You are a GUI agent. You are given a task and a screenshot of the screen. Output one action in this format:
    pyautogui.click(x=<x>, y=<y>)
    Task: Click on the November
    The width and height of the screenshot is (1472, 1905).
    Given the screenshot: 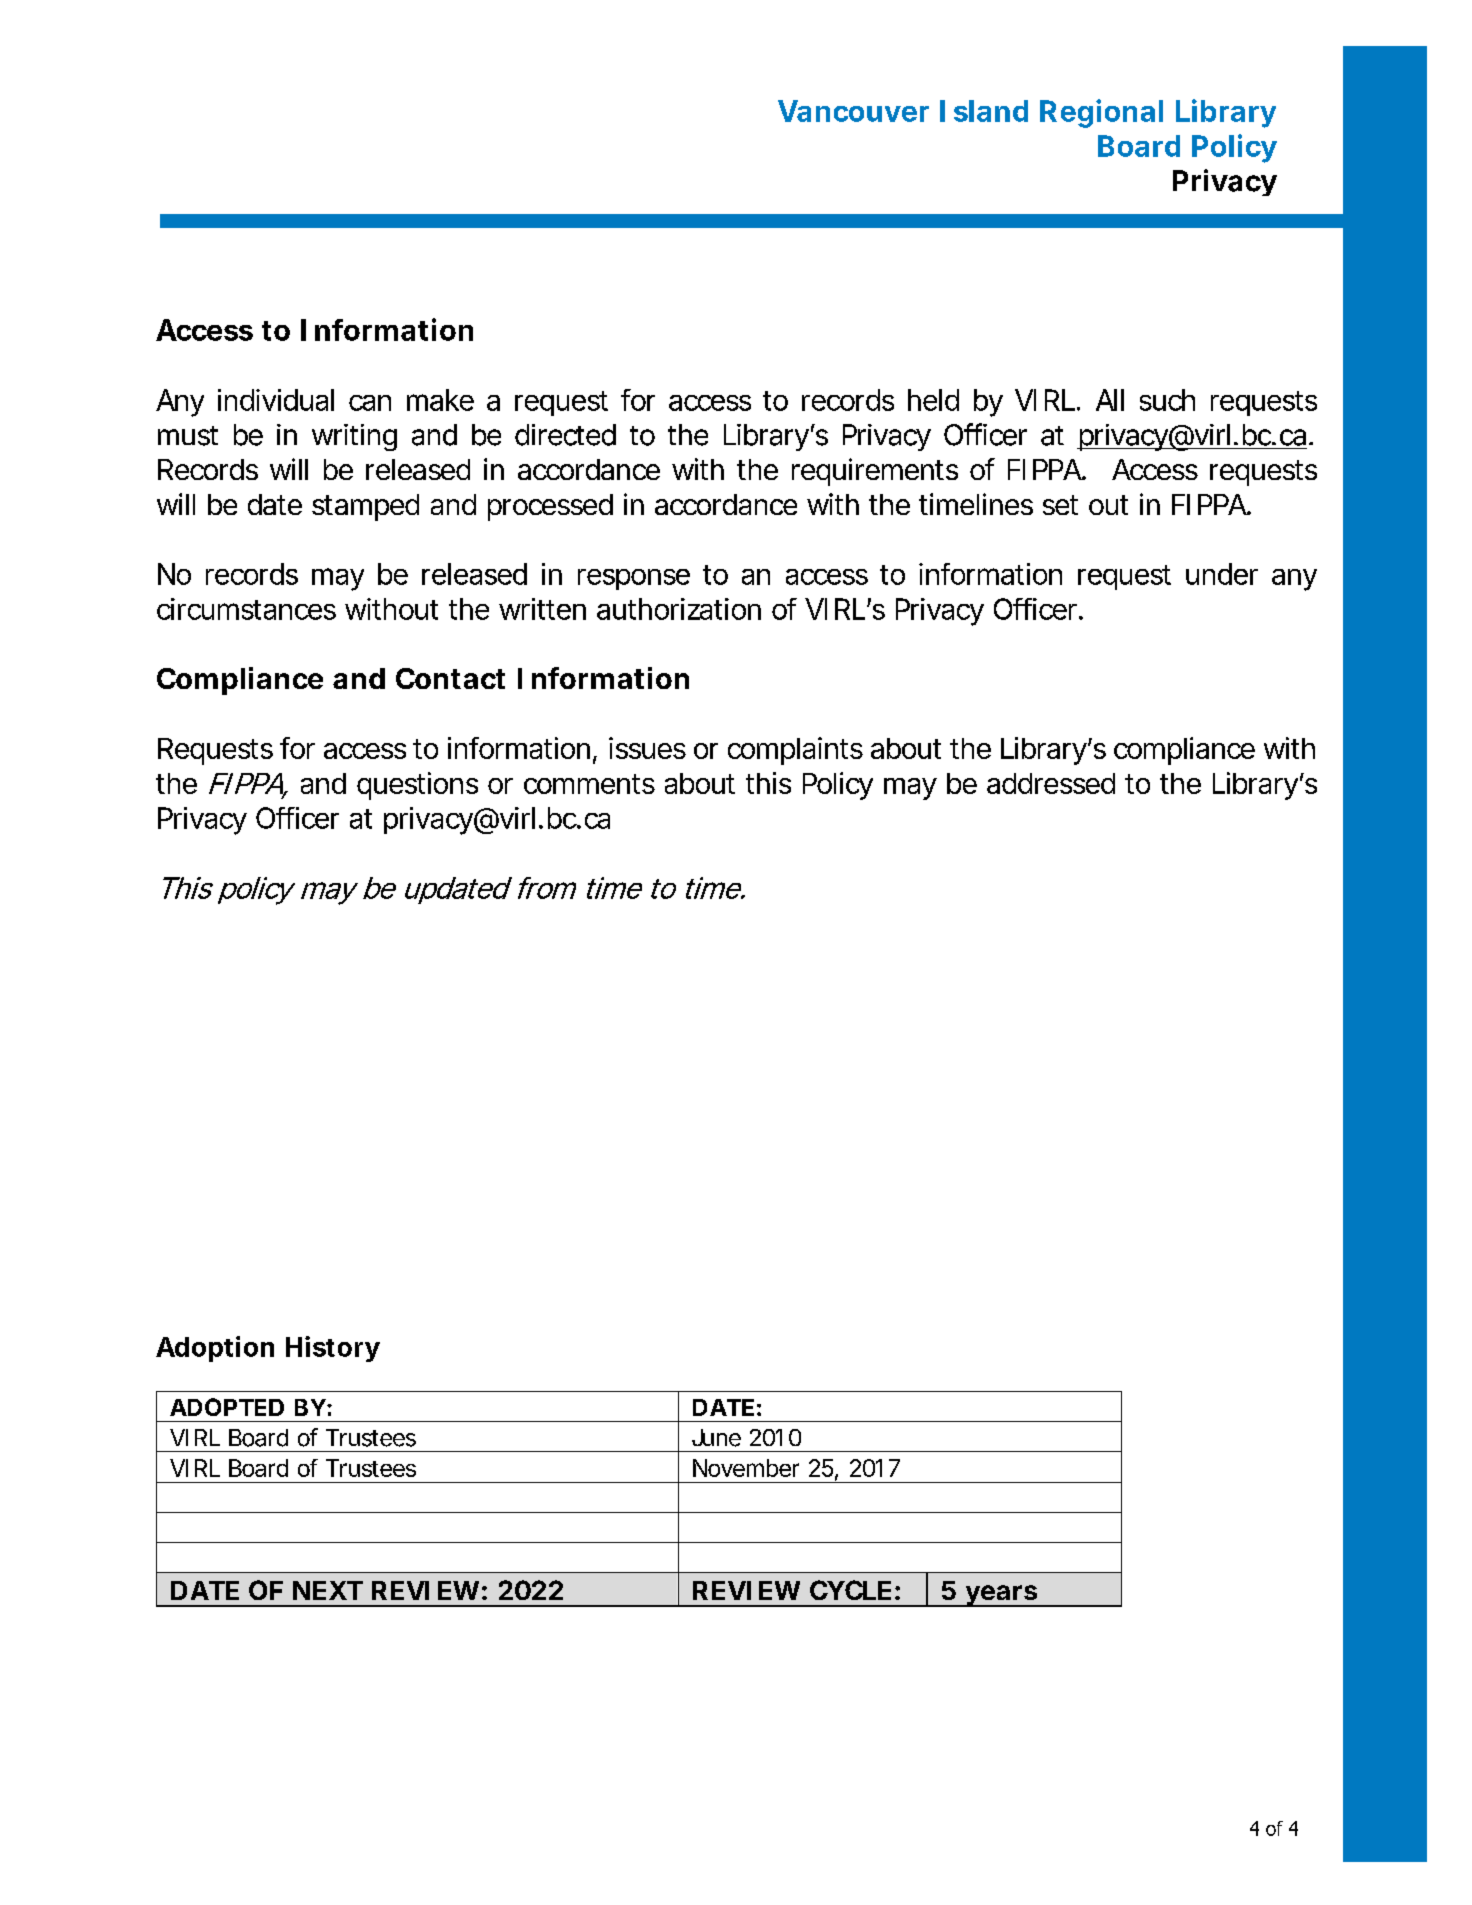 What is the action you would take?
    pyautogui.click(x=746, y=1468)
